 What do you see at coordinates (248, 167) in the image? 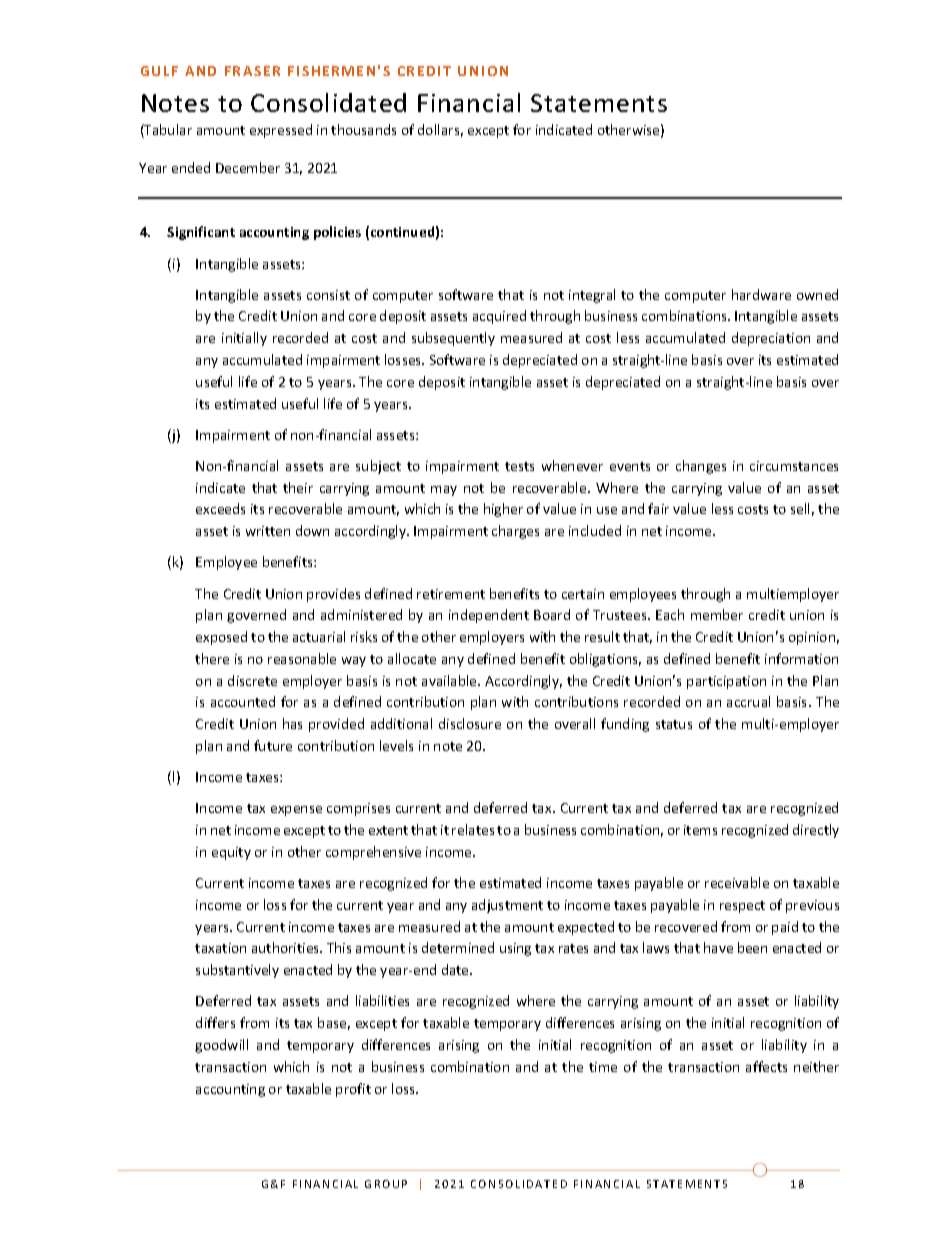
I see `December` at bounding box center [248, 167].
